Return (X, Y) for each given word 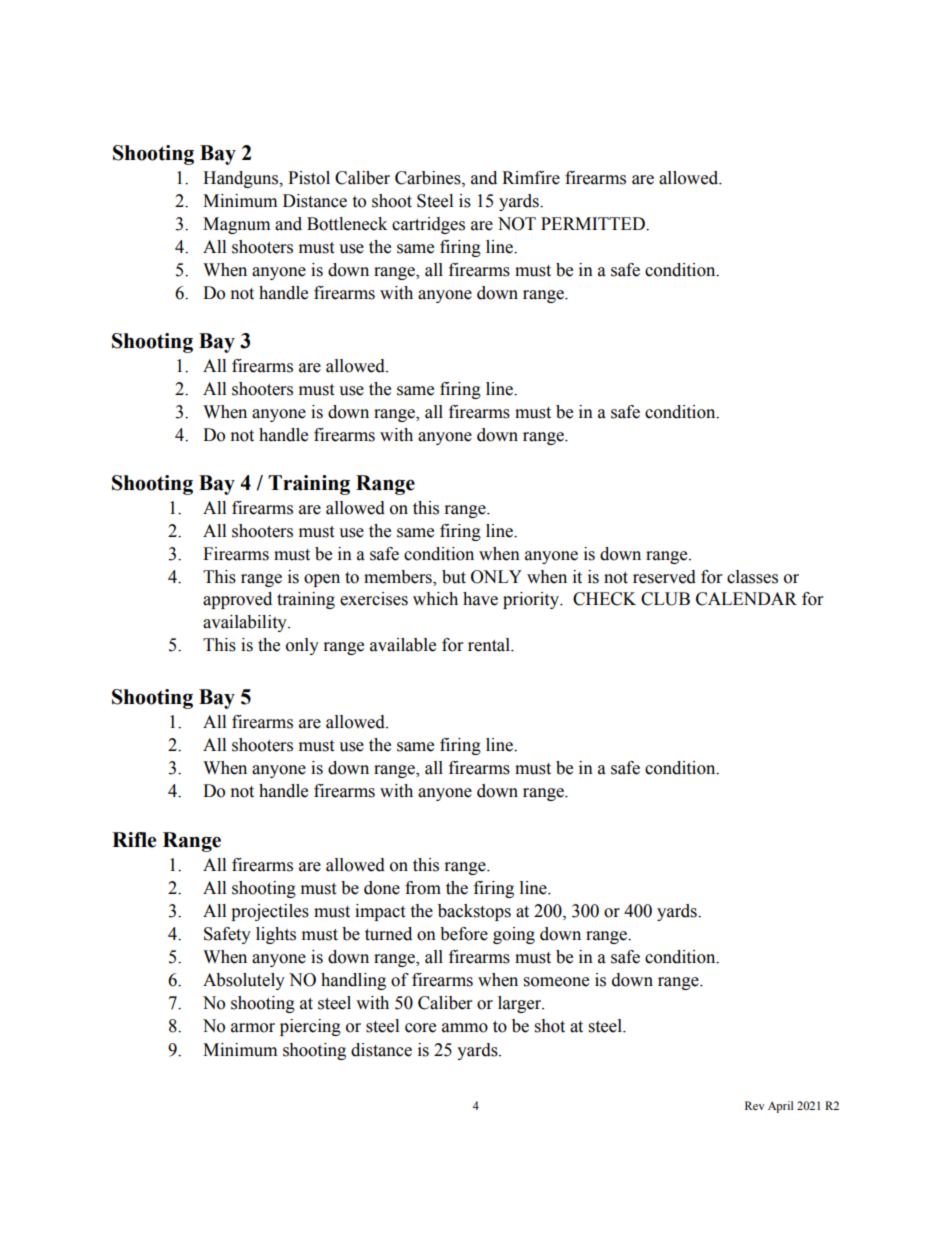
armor (253, 1028)
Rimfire (531, 178)
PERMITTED (594, 223)
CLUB (665, 599)
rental (490, 645)
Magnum (236, 225)
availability (246, 623)
